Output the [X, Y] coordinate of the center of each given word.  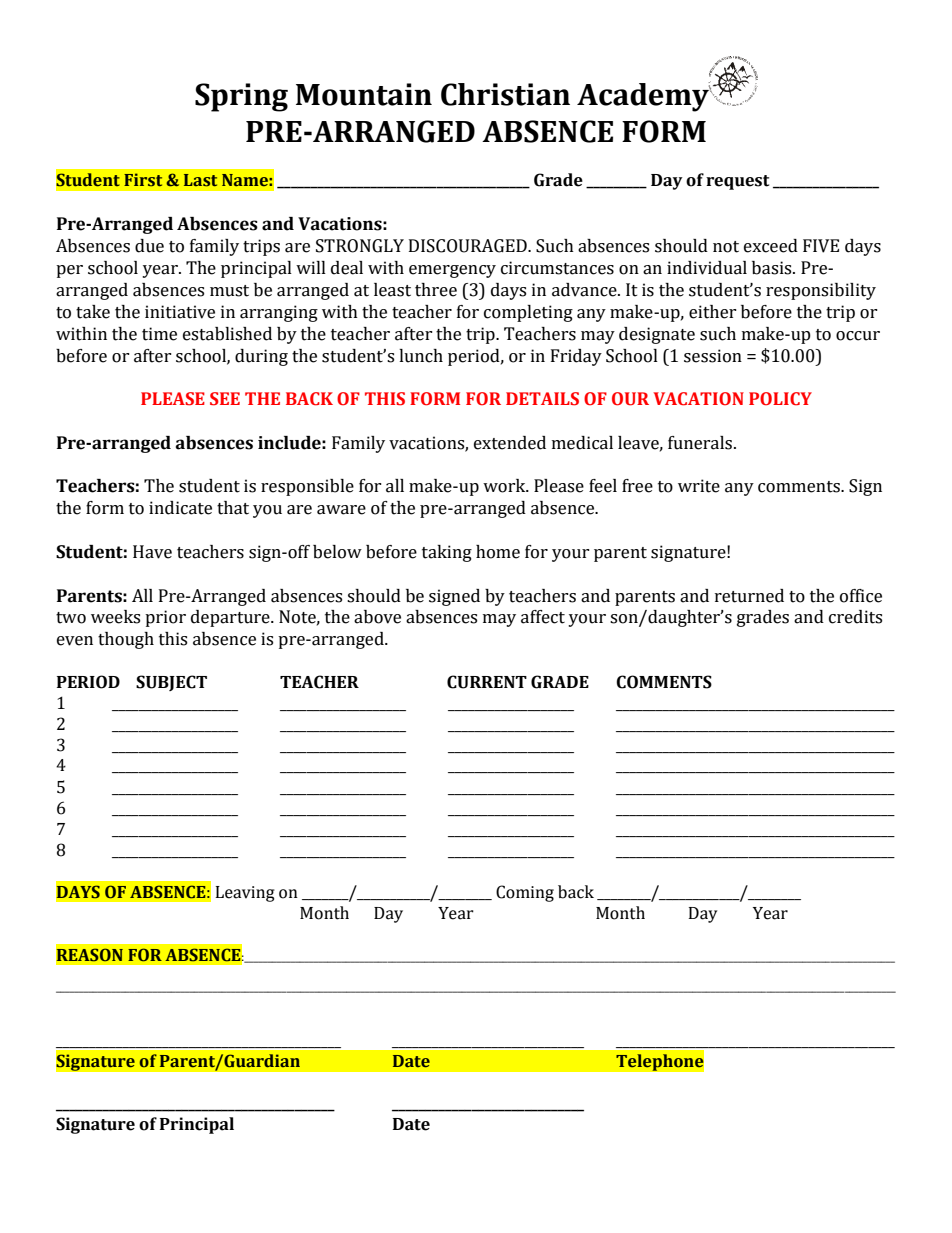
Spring [241, 97]
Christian [505, 94]
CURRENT [487, 682]
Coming [525, 893]
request [737, 182]
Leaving [245, 894]
